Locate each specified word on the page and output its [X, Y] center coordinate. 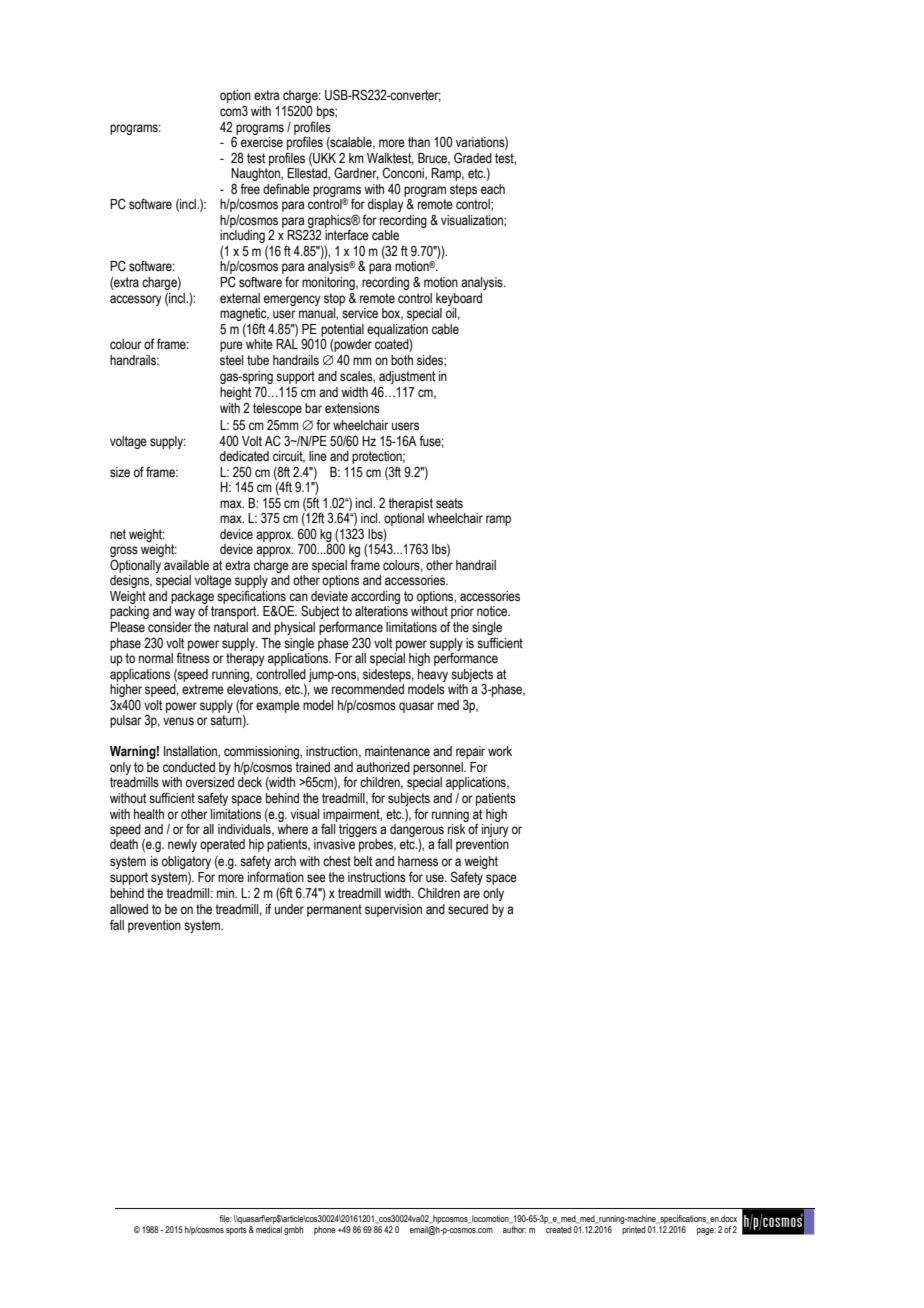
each [493, 189]
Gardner [356, 173]
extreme [203, 689]
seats [449, 503]
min [227, 893]
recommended [368, 689]
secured [468, 909]
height [235, 393]
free [250, 189]
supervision [393, 910]
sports [236, 1230]
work [500, 751]
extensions [352, 408]
